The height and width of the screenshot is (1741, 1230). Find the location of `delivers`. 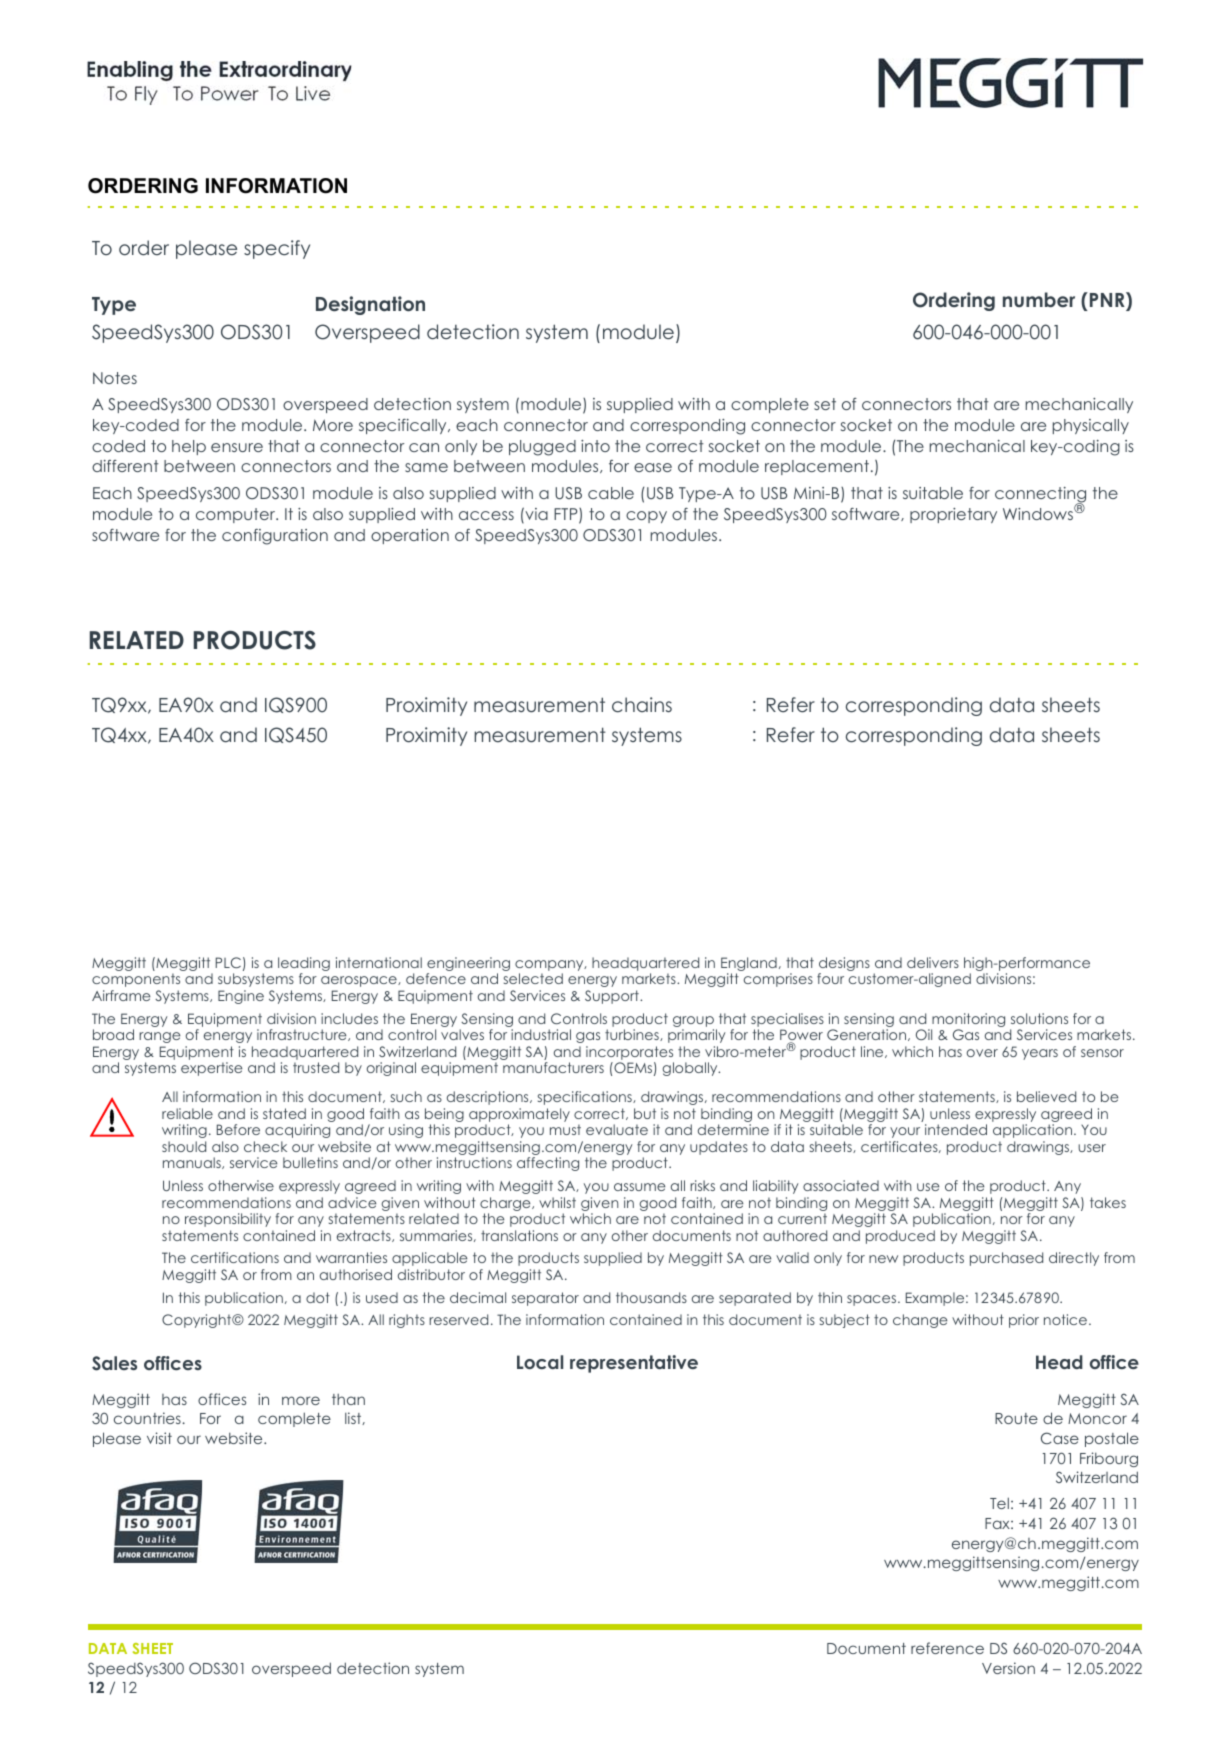

delivers is located at coordinates (933, 962).
